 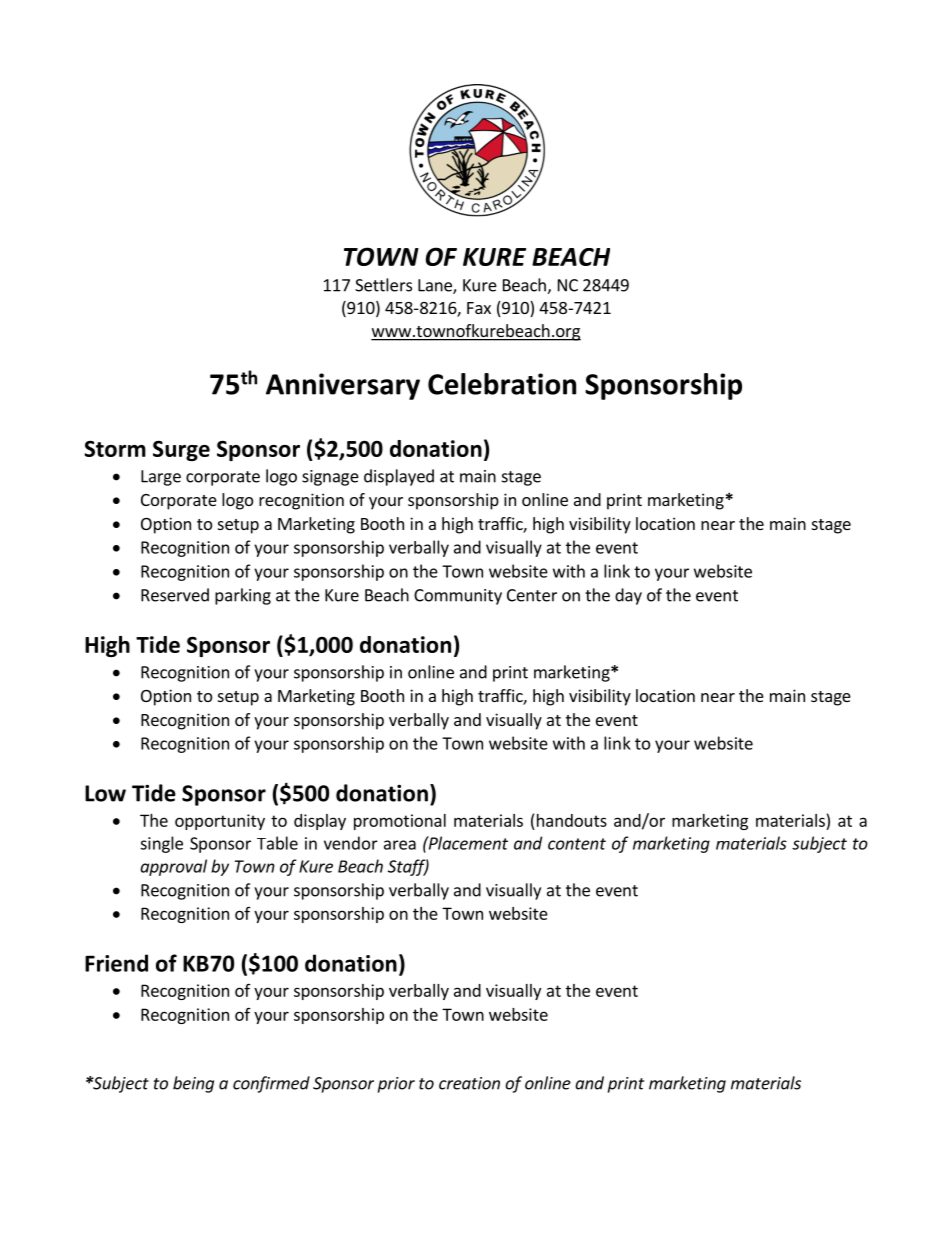 What do you see at coordinates (383, 285) in the image?
I see `Settlers` at bounding box center [383, 285].
